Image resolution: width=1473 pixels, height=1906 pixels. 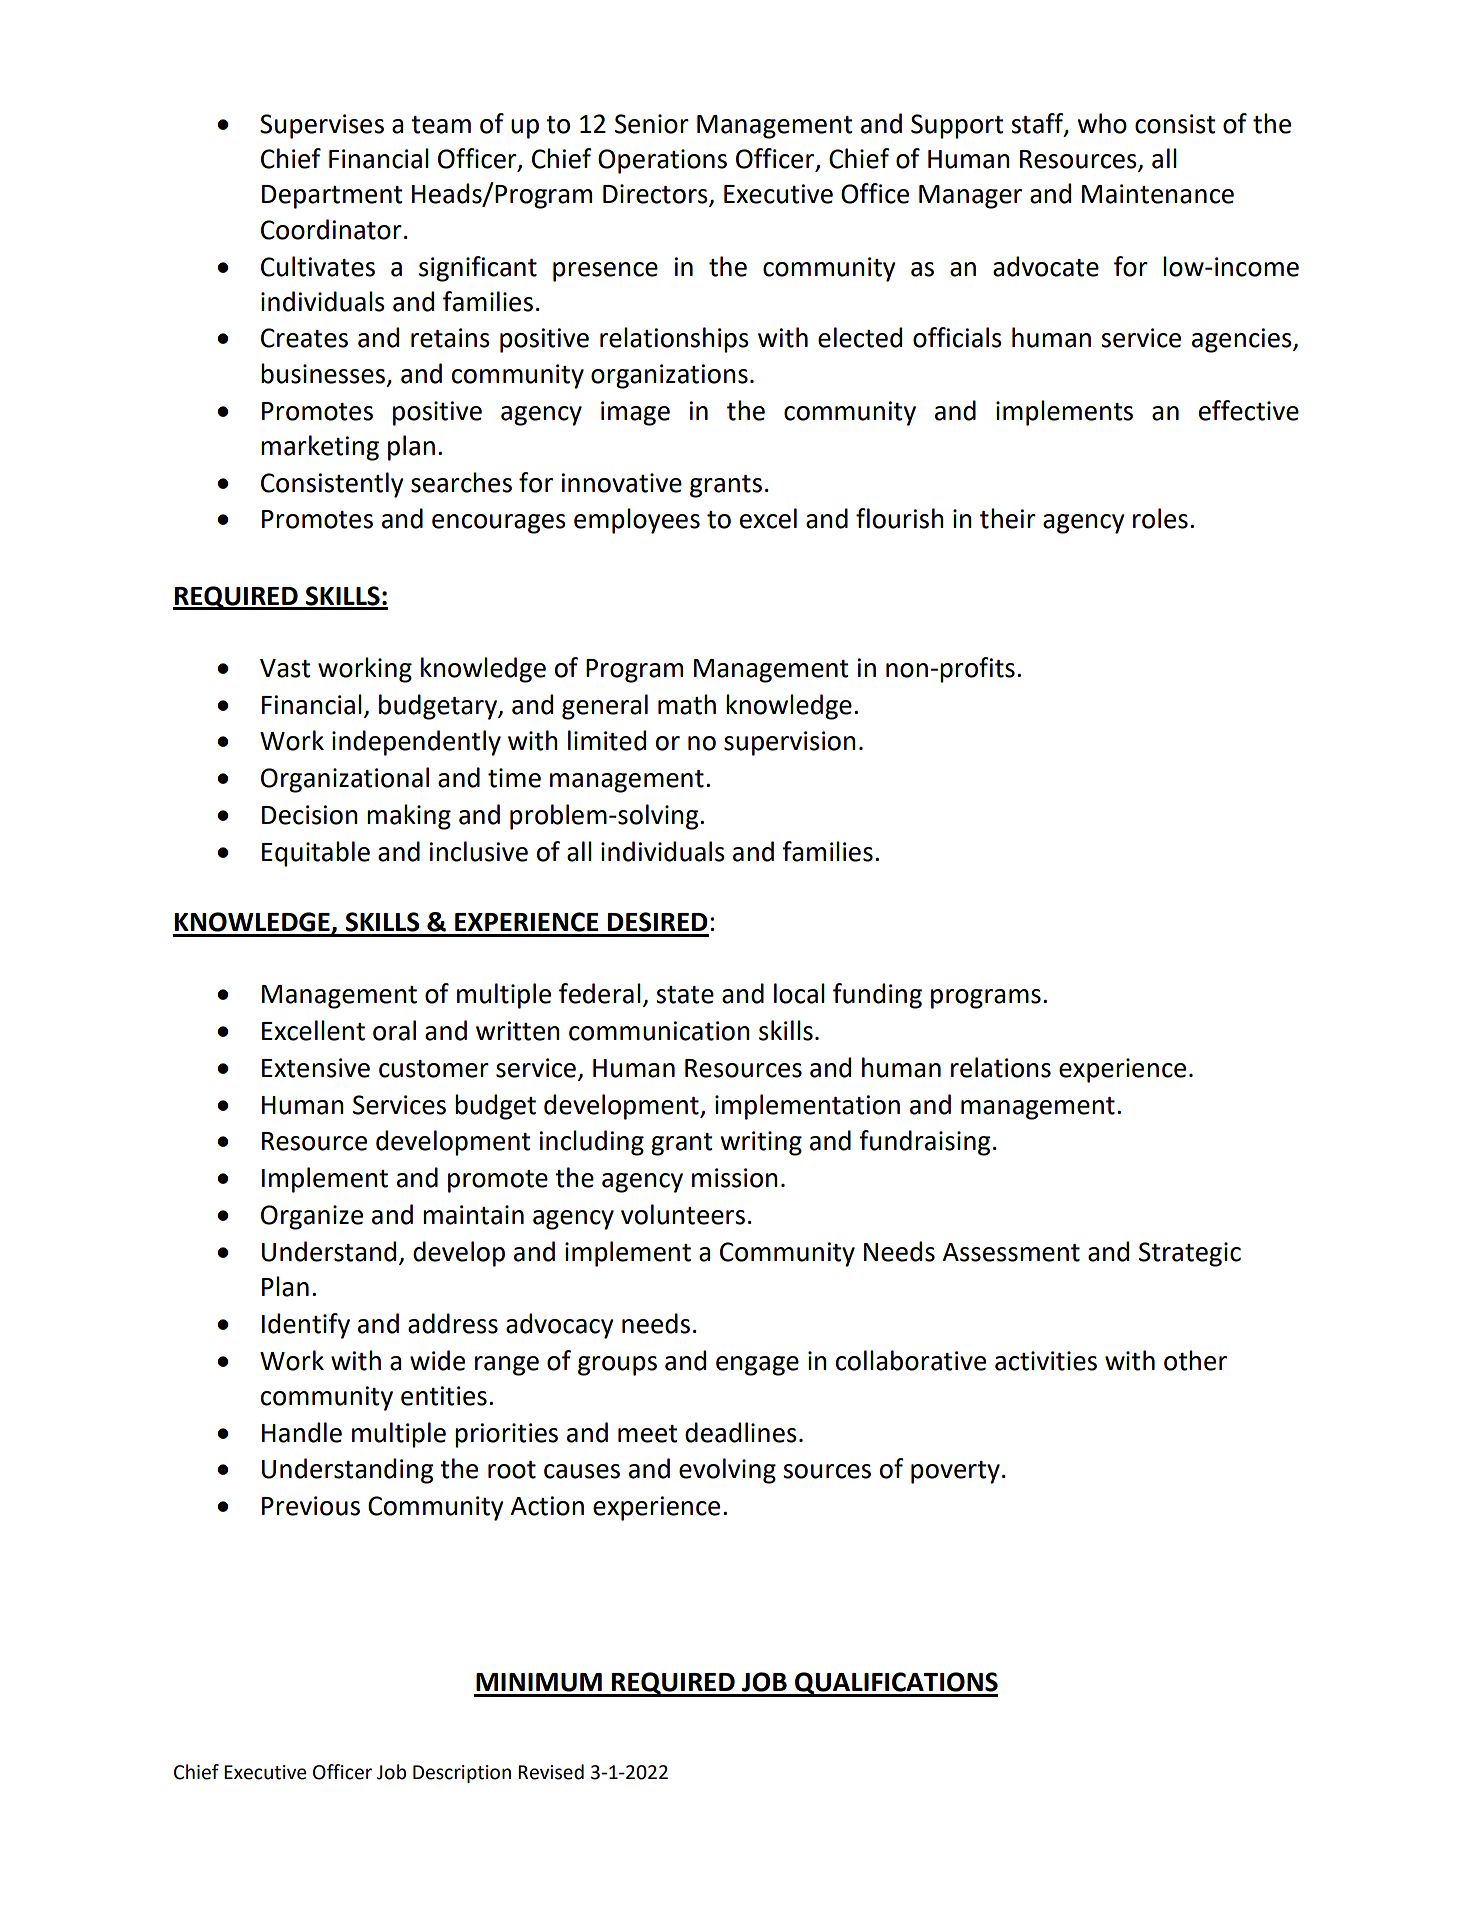 What do you see at coordinates (462, 1774) in the page?
I see `Description` at bounding box center [462, 1774].
